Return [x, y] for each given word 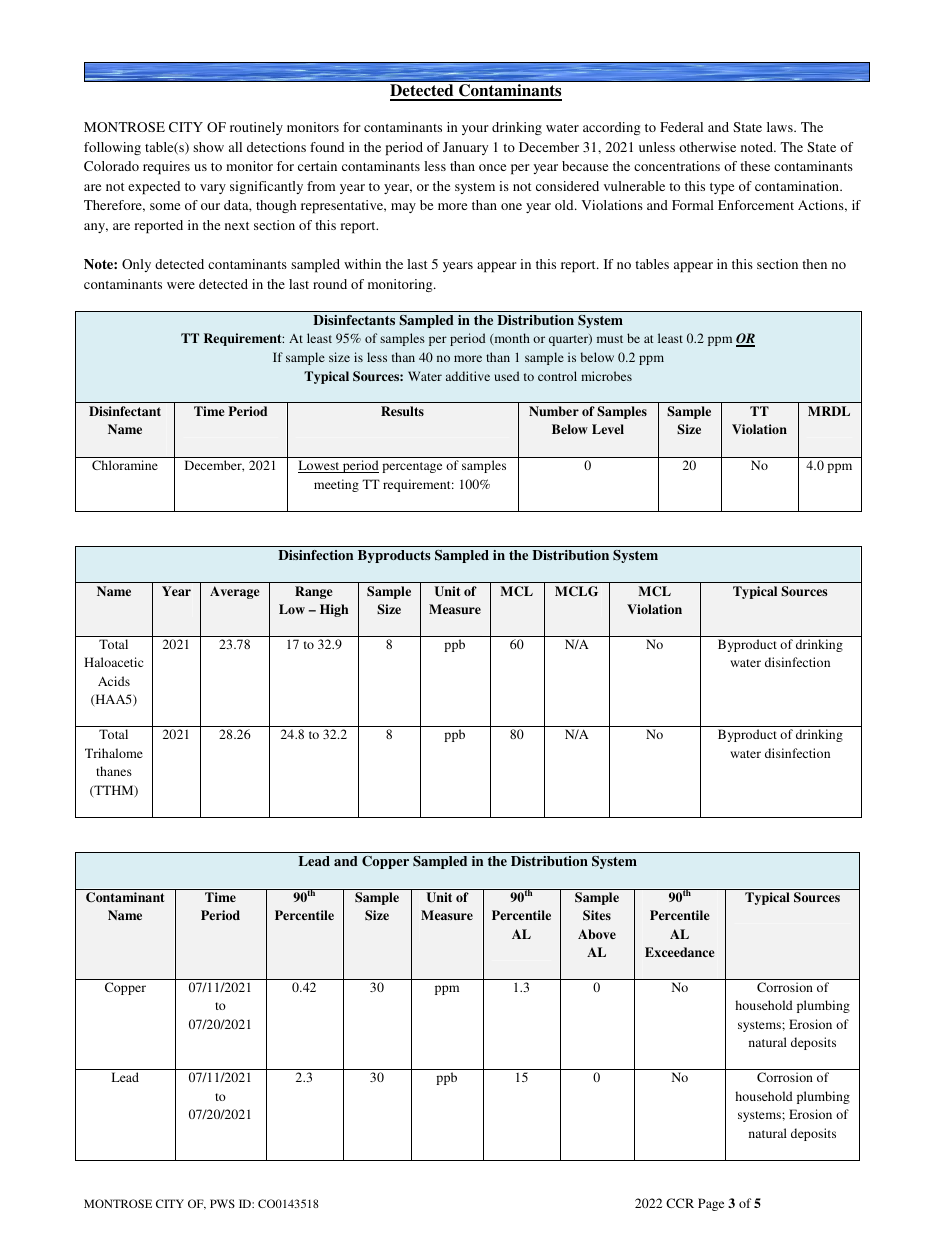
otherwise [707, 147]
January [465, 148]
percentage [412, 467]
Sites [597, 915]
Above [597, 934]
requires [166, 168]
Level [608, 429]
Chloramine [125, 465]
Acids [114, 681]
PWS [222, 1203]
